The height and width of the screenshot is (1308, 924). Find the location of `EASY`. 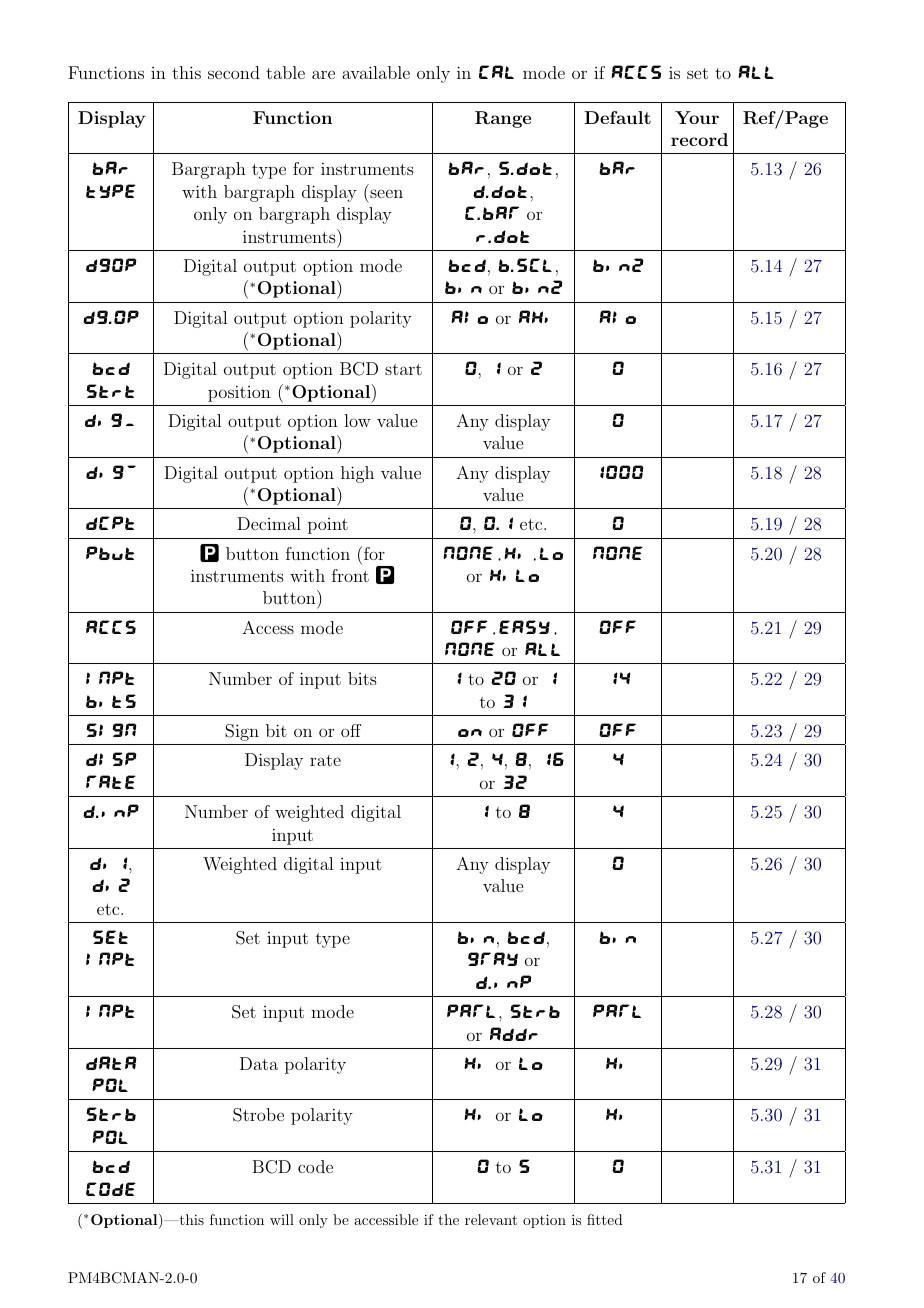

EASY is located at coordinates (524, 627).
